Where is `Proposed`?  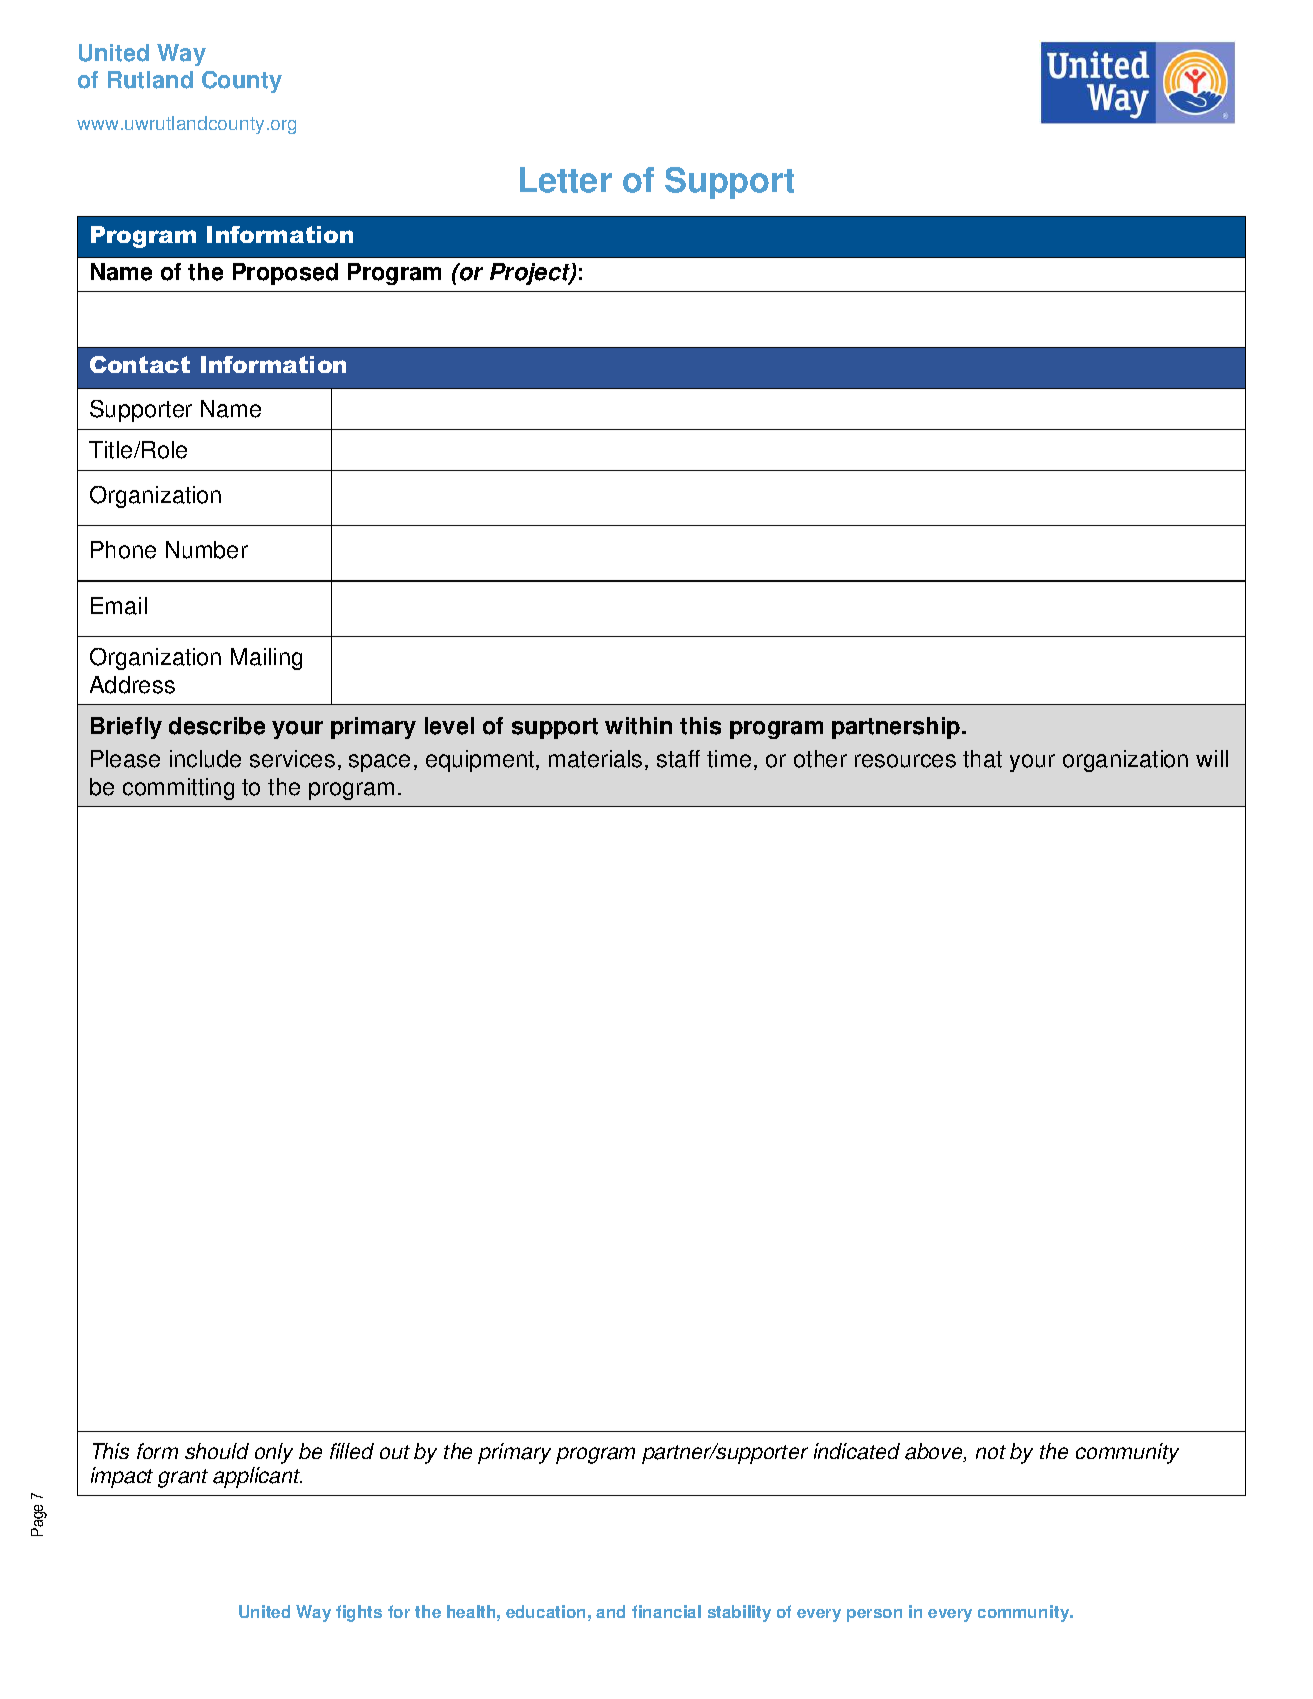 Proposed is located at coordinates (285, 274).
